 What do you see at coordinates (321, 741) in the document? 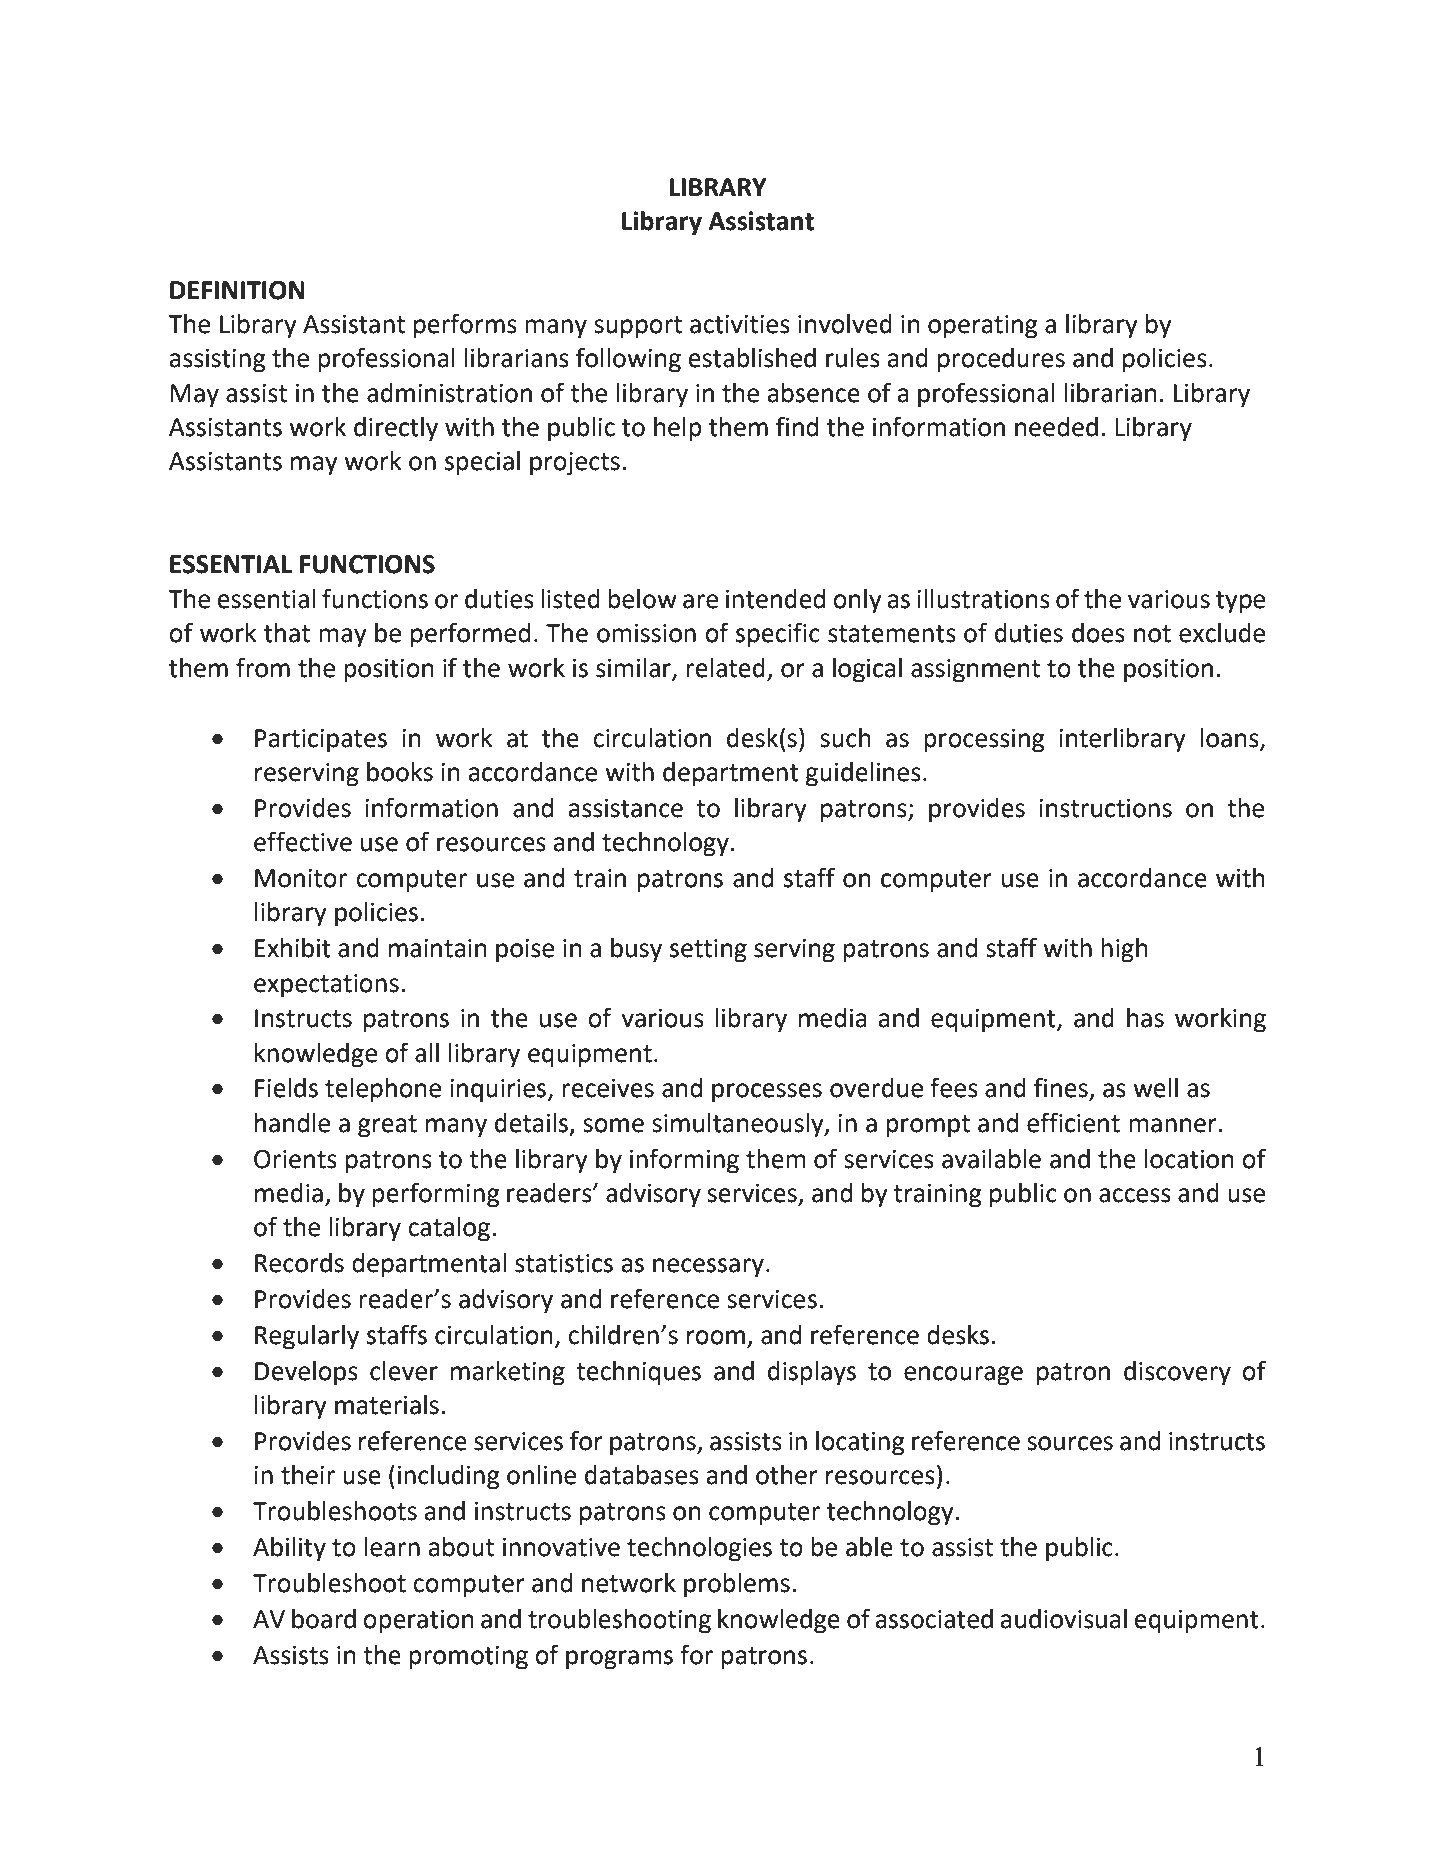
I see `Participates` at bounding box center [321, 741].
